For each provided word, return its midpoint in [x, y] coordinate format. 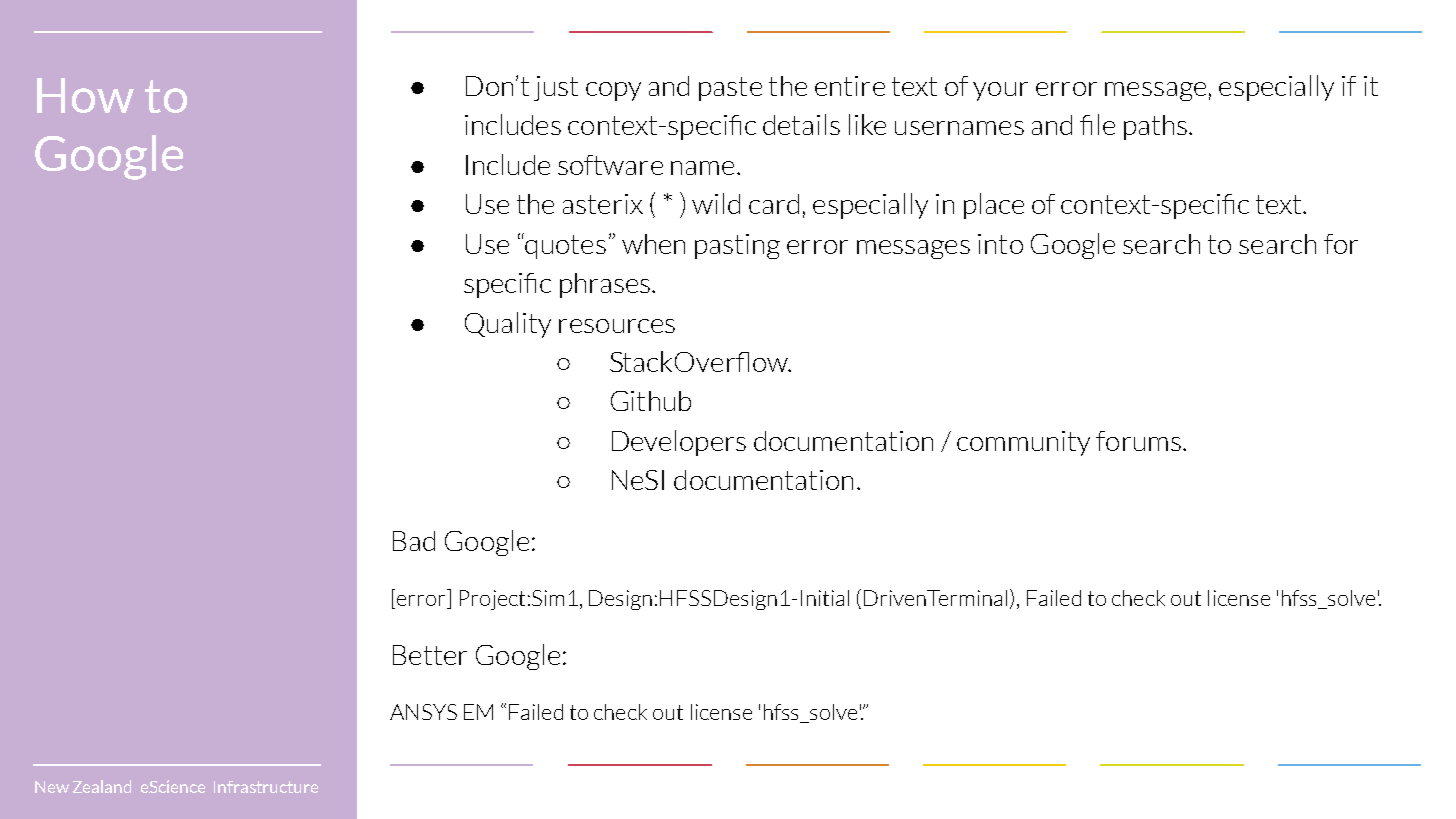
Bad [414, 541]
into [1000, 244]
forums [1138, 441]
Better [430, 655]
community [1023, 443]
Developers [679, 443]
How [85, 95]
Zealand [102, 786]
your [1000, 91]
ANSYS [423, 712]
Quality [508, 325]
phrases [605, 285]
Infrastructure [266, 787]
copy [613, 91]
